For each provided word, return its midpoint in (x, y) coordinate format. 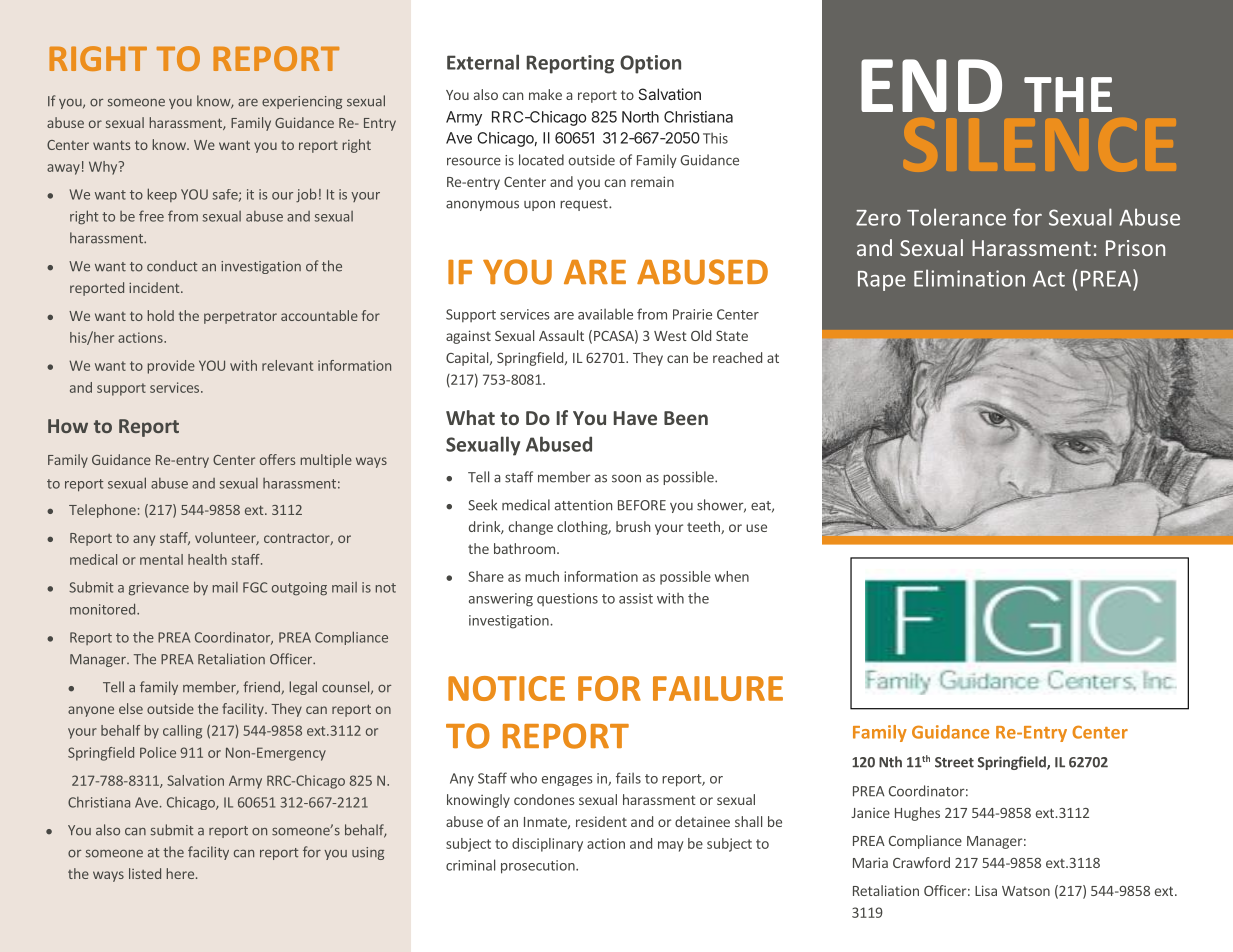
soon (626, 478)
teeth (704, 527)
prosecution (539, 867)
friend (261, 687)
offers (277, 459)
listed (145, 873)
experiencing (302, 102)
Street (954, 762)
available (605, 314)
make (545, 94)
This (715, 138)
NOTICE (506, 688)
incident (155, 287)
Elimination (969, 278)
